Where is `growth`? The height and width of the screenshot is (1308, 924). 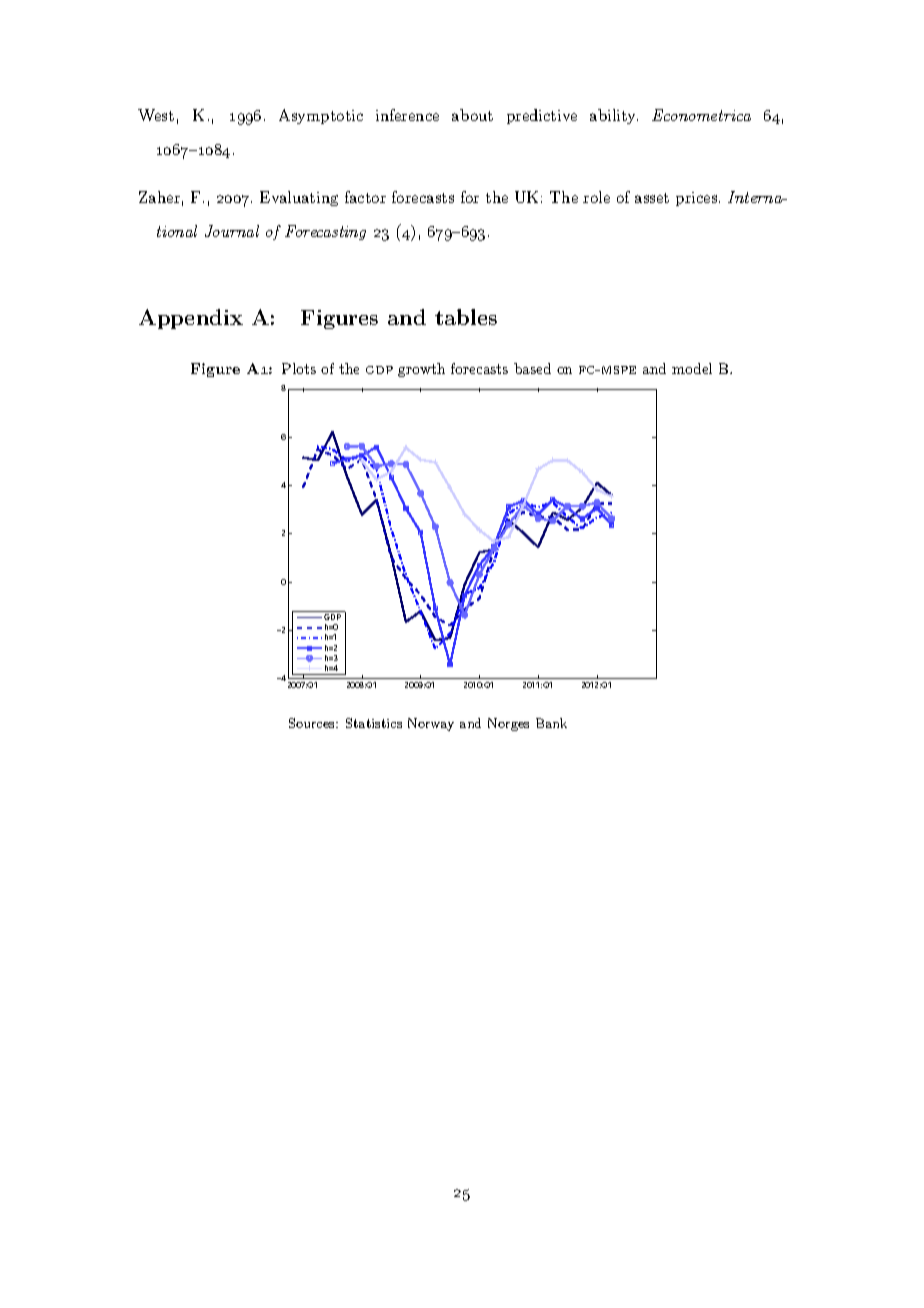 growth is located at coordinates (421, 370).
